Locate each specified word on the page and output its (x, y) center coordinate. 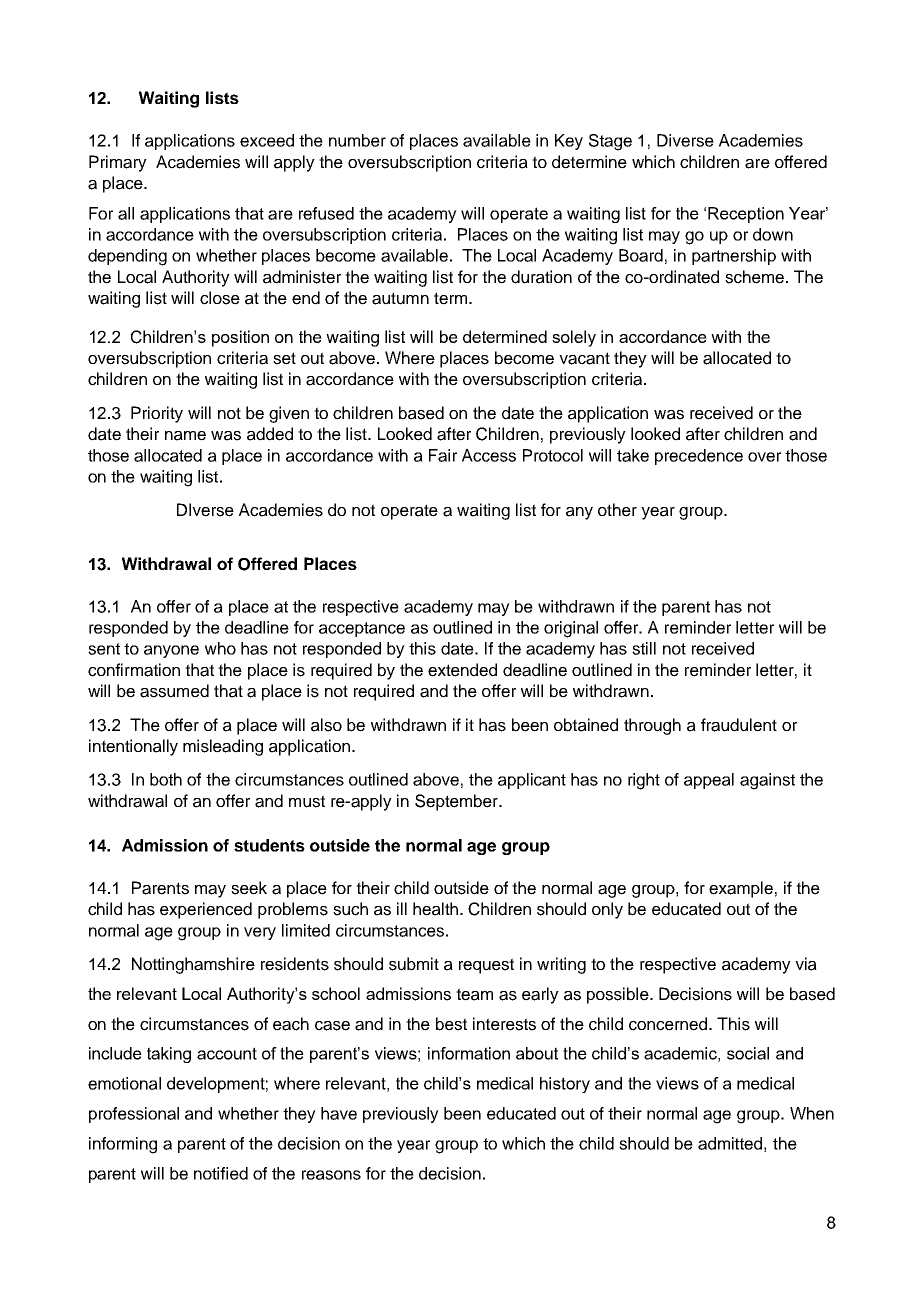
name (185, 436)
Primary (118, 163)
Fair (443, 455)
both (166, 779)
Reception (746, 215)
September (457, 802)
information (469, 1053)
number (357, 140)
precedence (699, 457)
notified (221, 1173)
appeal (709, 781)
